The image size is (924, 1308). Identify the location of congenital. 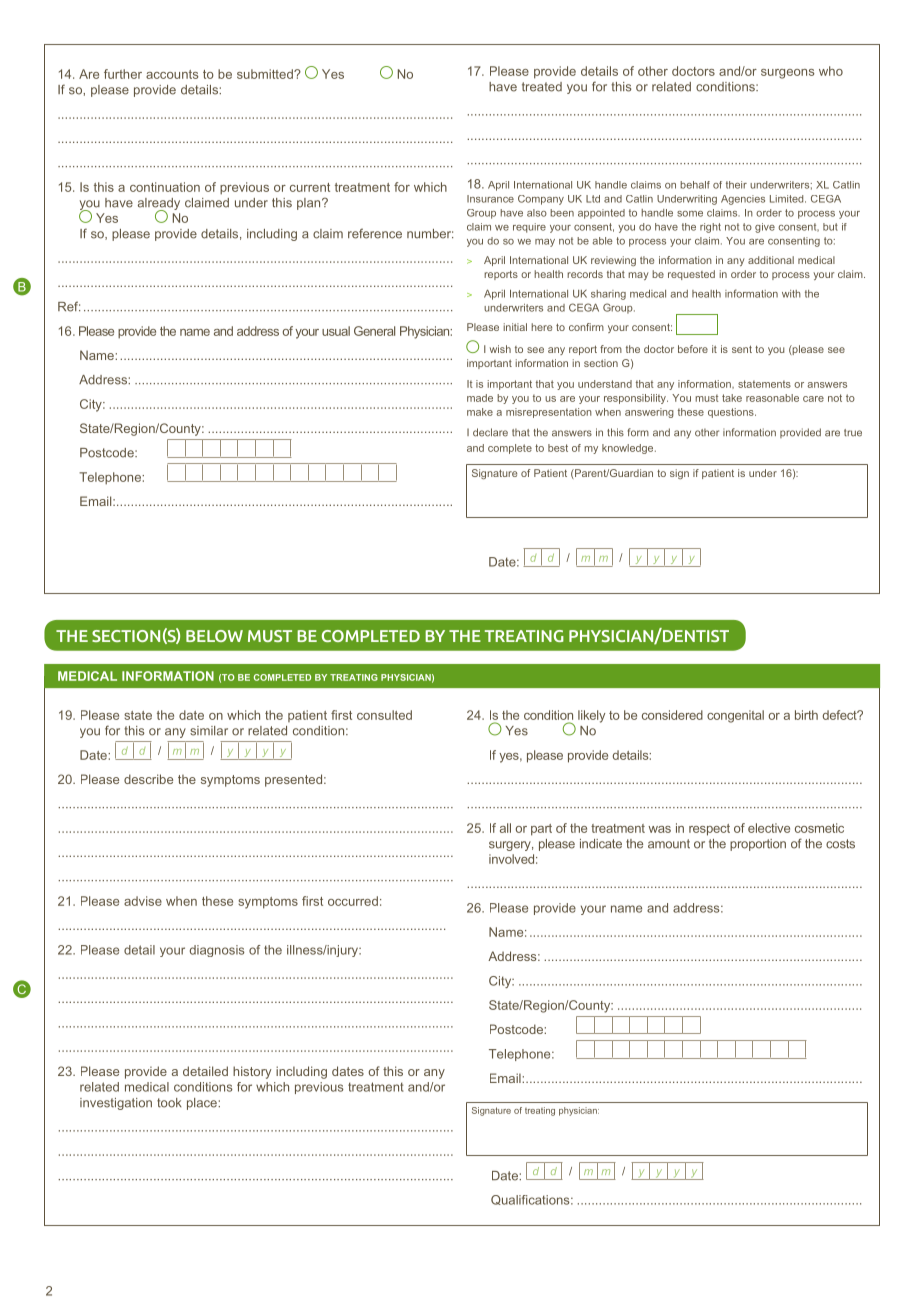
(735, 716).
